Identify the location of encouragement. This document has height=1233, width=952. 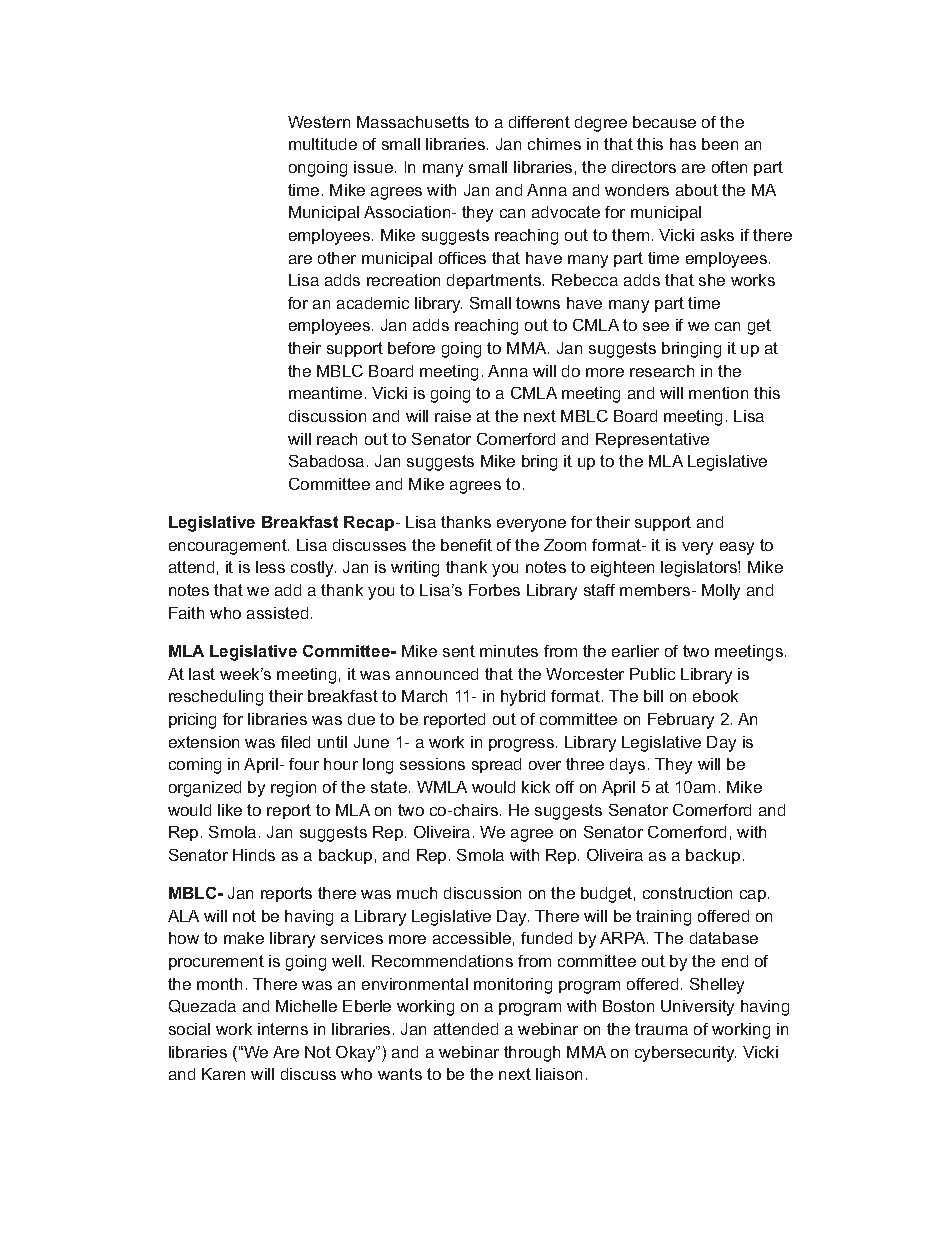
(229, 547).
